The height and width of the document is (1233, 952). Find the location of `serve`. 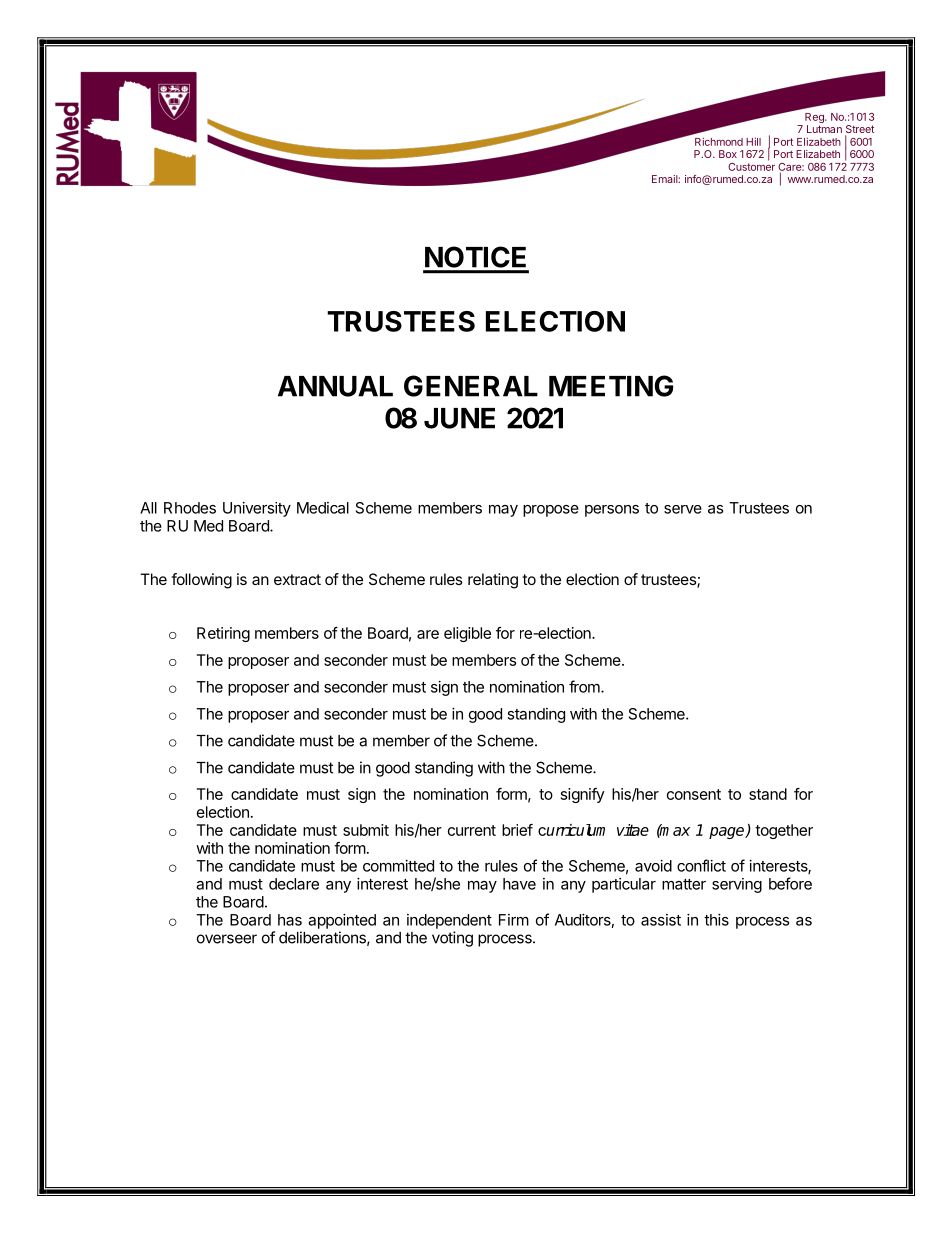

serve is located at coordinates (683, 509).
